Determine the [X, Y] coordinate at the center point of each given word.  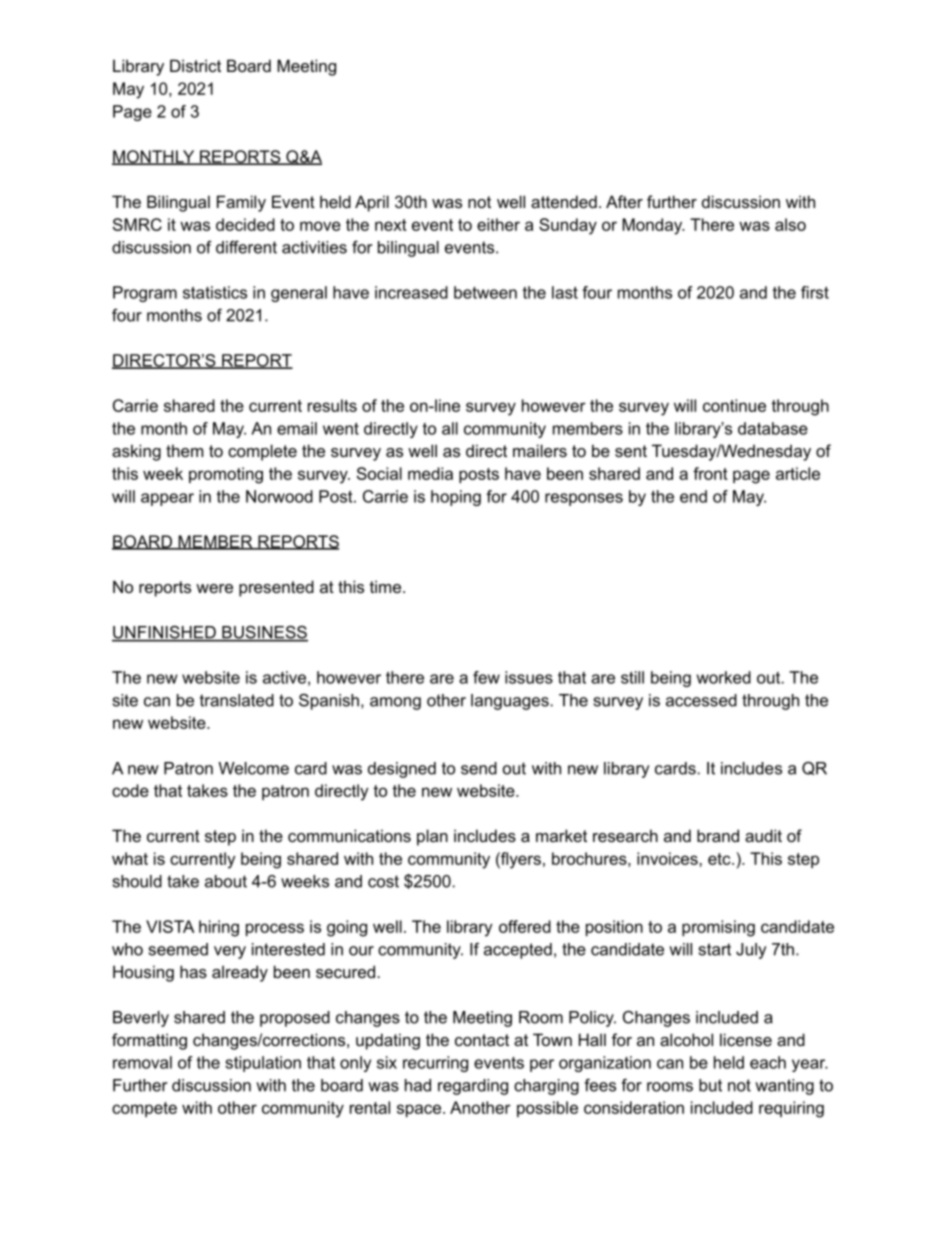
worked [724, 677]
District [195, 65]
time [387, 586]
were [214, 588]
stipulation [263, 1064]
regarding [473, 1087]
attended [564, 201]
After [624, 201]
